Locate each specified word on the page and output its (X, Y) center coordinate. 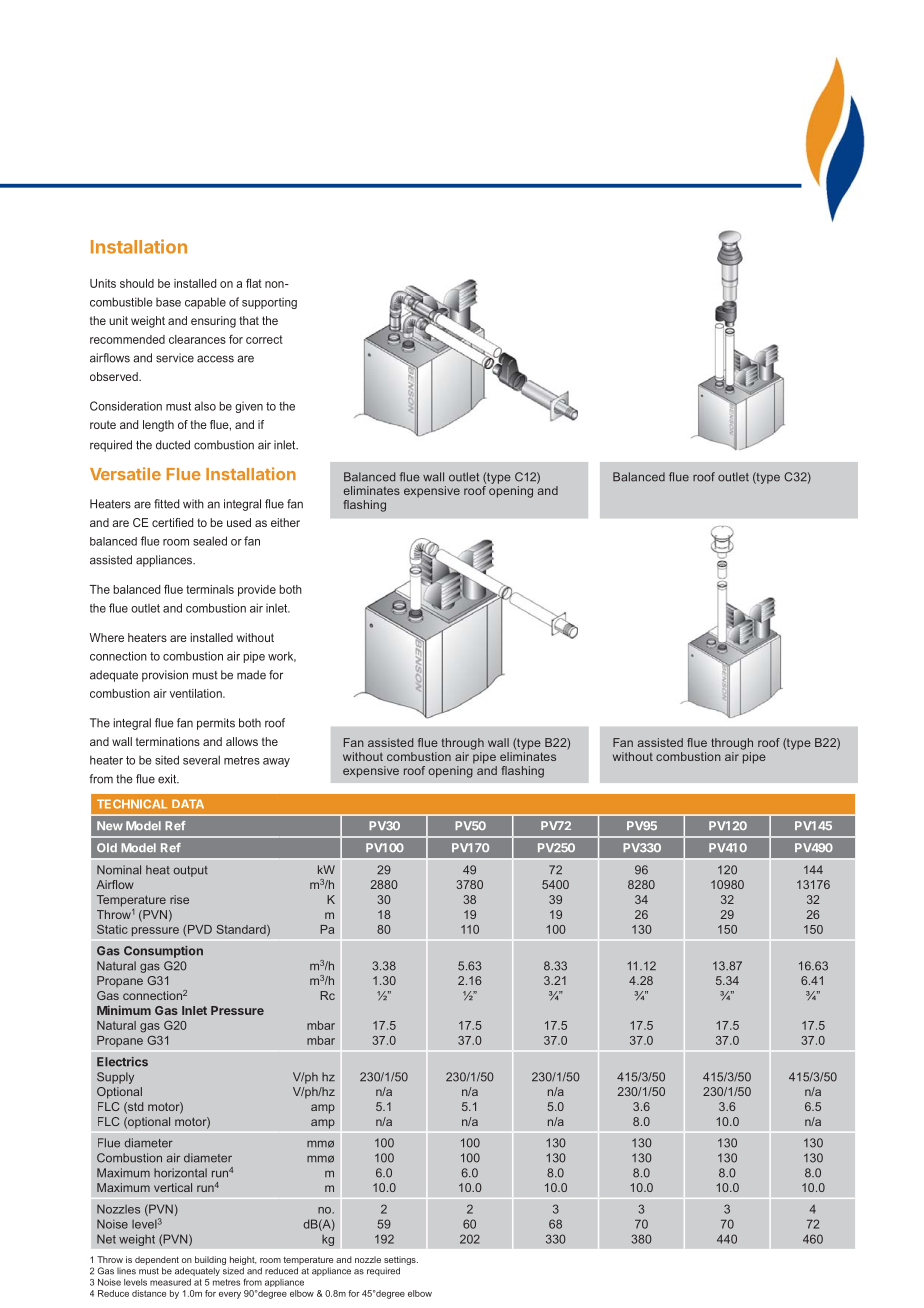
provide (257, 590)
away (276, 762)
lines (126, 1271)
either (285, 522)
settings (401, 1262)
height (242, 1262)
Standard (242, 930)
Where (106, 637)
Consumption (163, 952)
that (249, 320)
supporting (269, 303)
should (137, 283)
